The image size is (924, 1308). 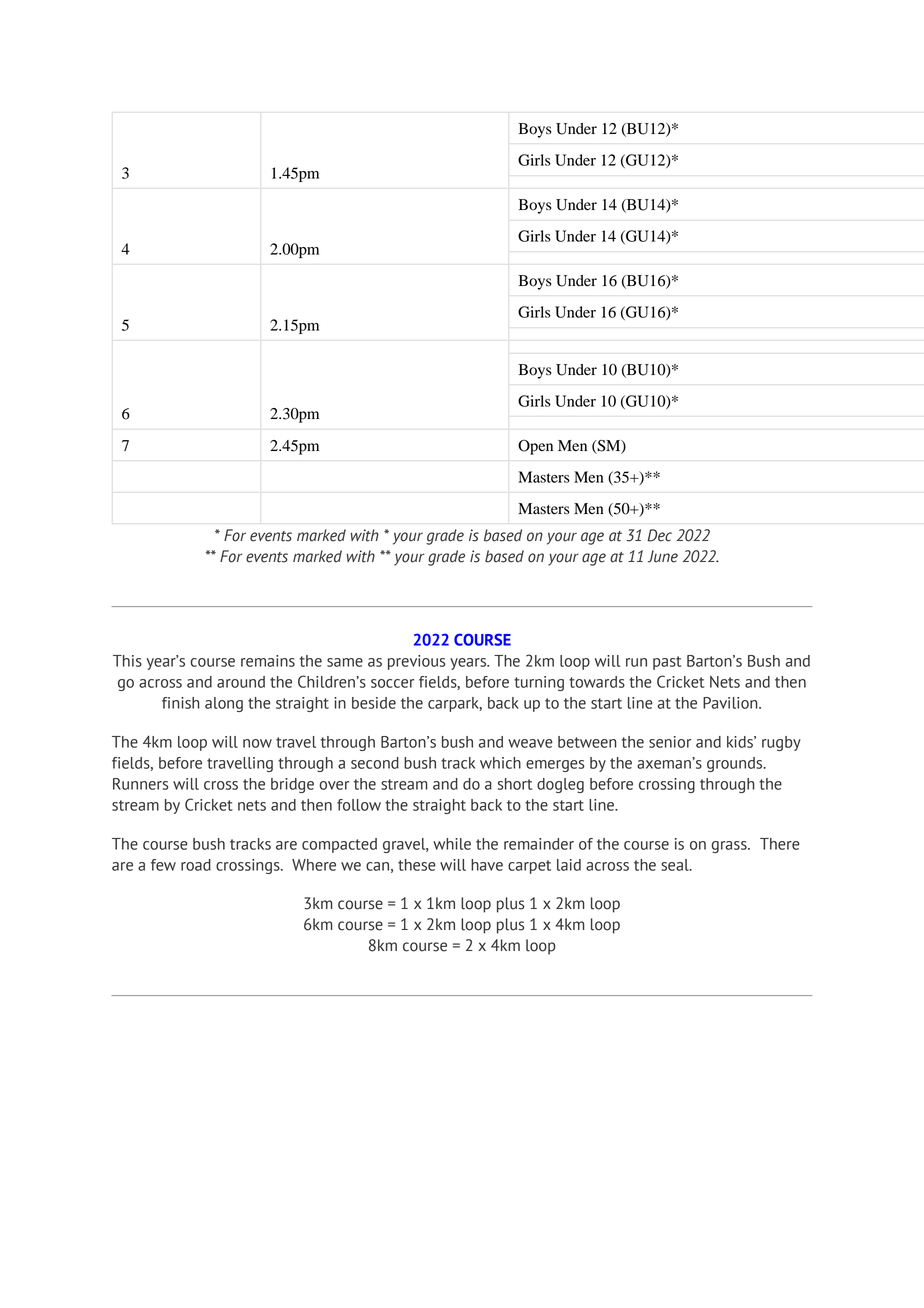 What do you see at coordinates (731, 703) in the page?
I see `Pavilion` at bounding box center [731, 703].
